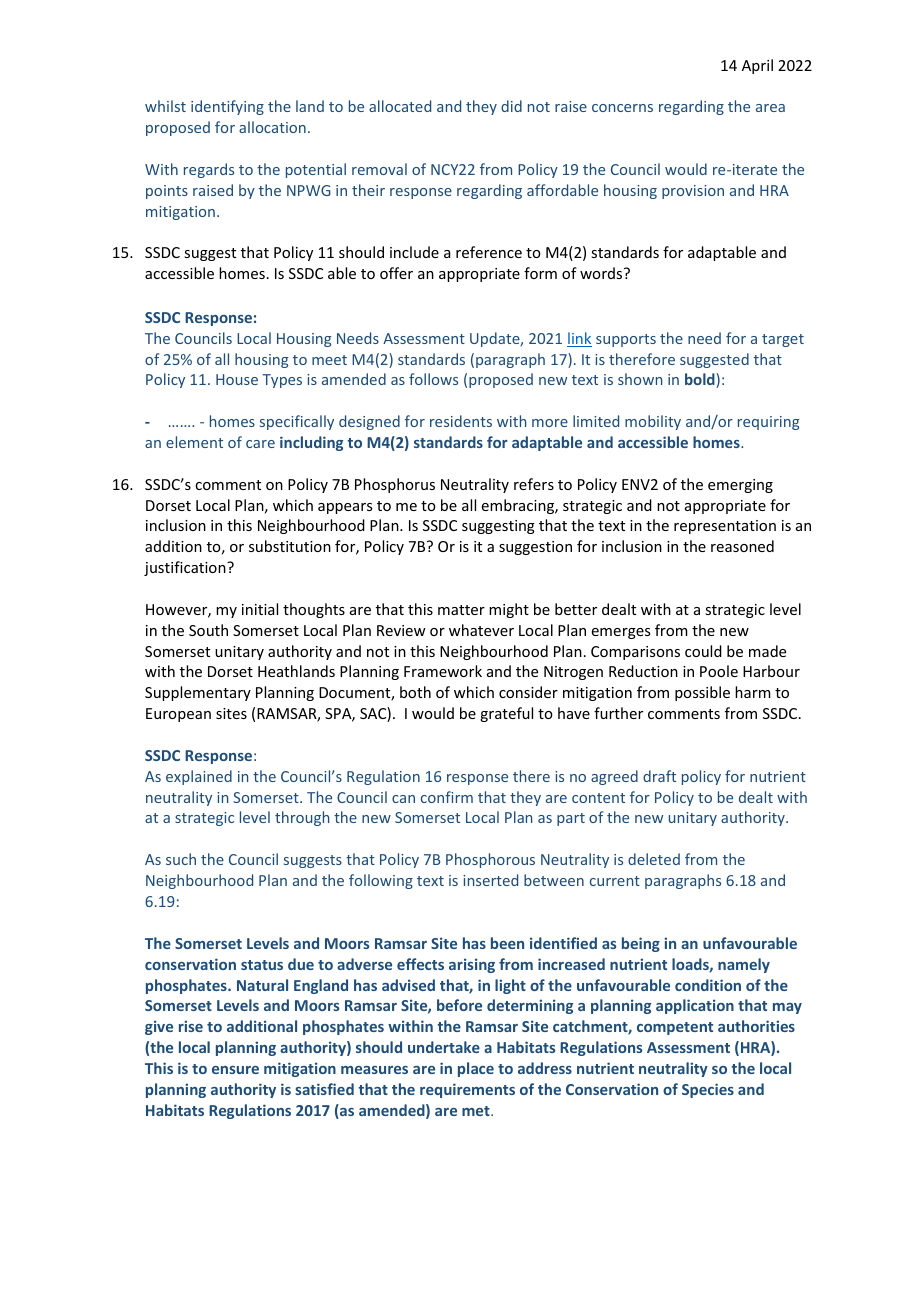  What do you see at coordinates (742, 546) in the screenshot?
I see `reasoned` at bounding box center [742, 546].
